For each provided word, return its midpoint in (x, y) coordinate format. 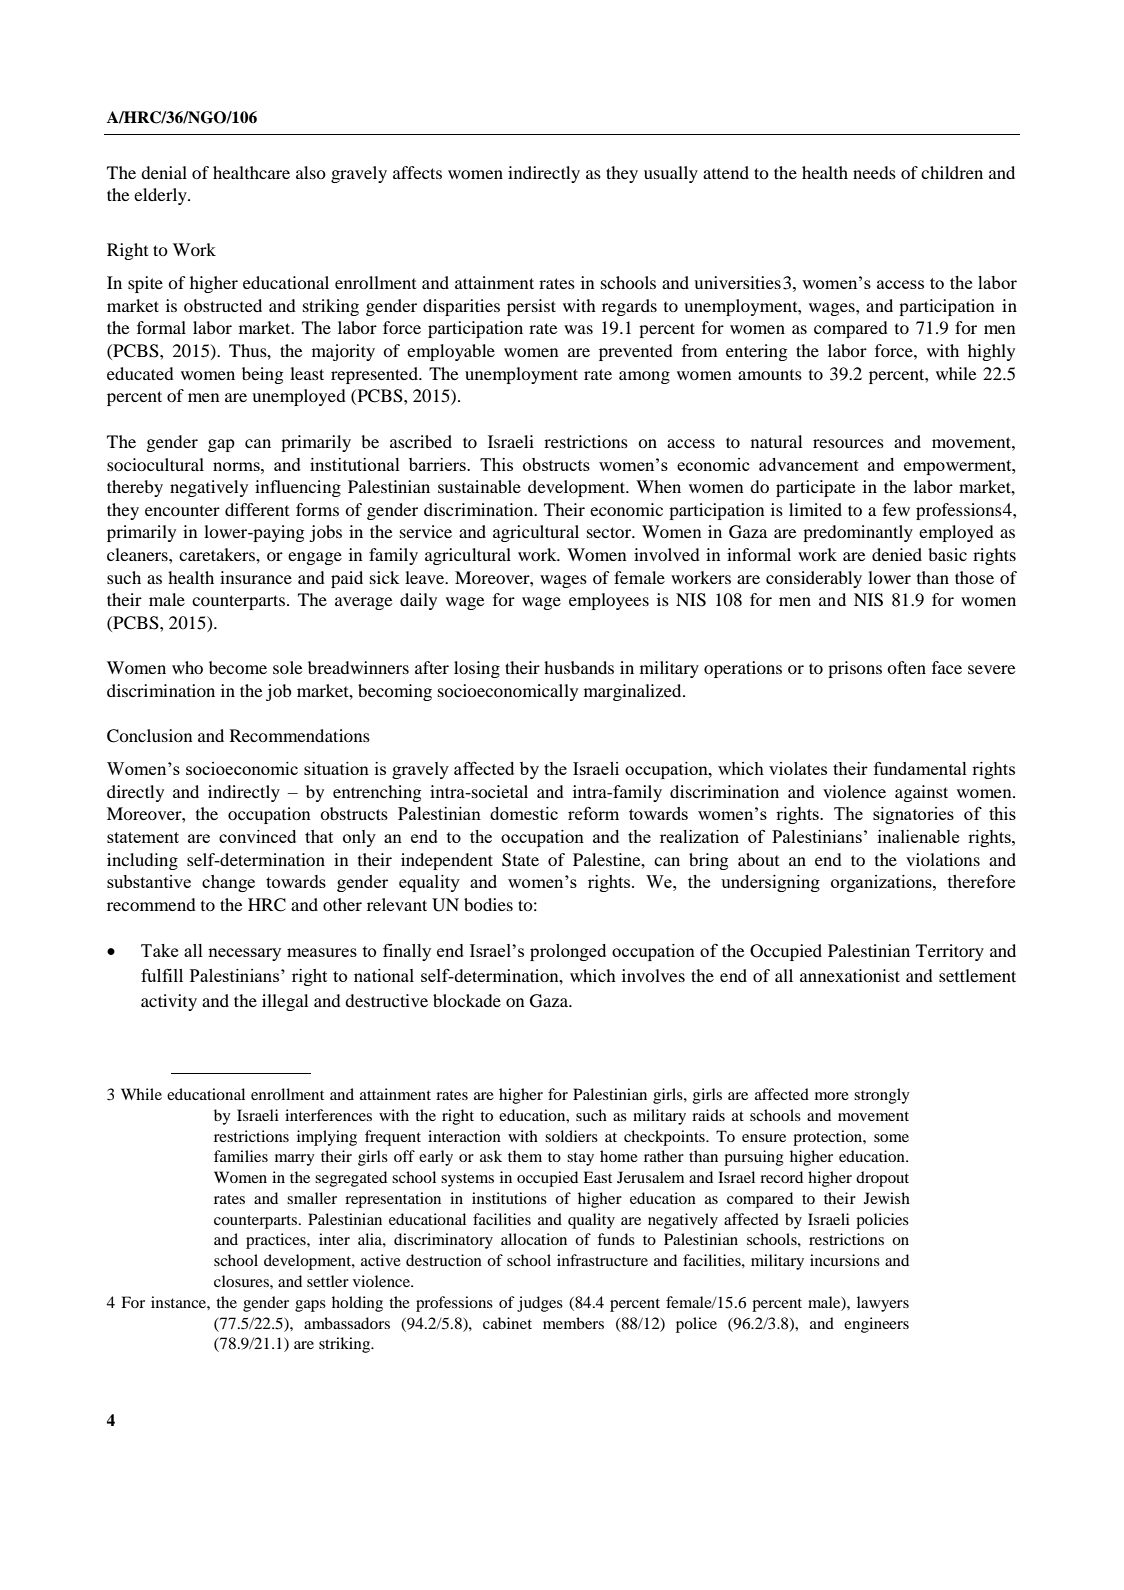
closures (242, 1281)
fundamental (920, 768)
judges (540, 1304)
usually (671, 174)
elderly (161, 196)
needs (874, 172)
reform (593, 813)
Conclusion (150, 736)
